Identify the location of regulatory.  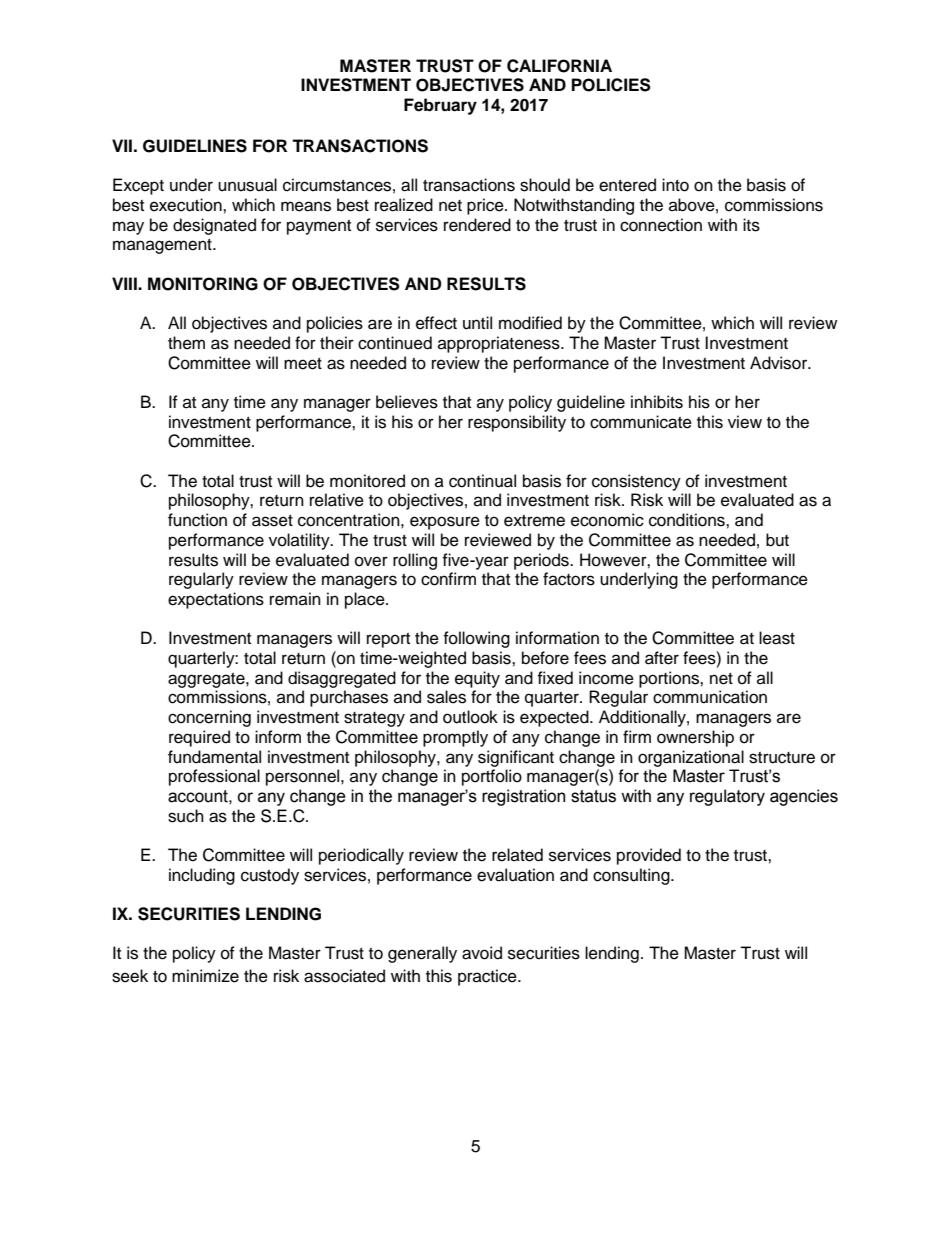
(727, 797).
